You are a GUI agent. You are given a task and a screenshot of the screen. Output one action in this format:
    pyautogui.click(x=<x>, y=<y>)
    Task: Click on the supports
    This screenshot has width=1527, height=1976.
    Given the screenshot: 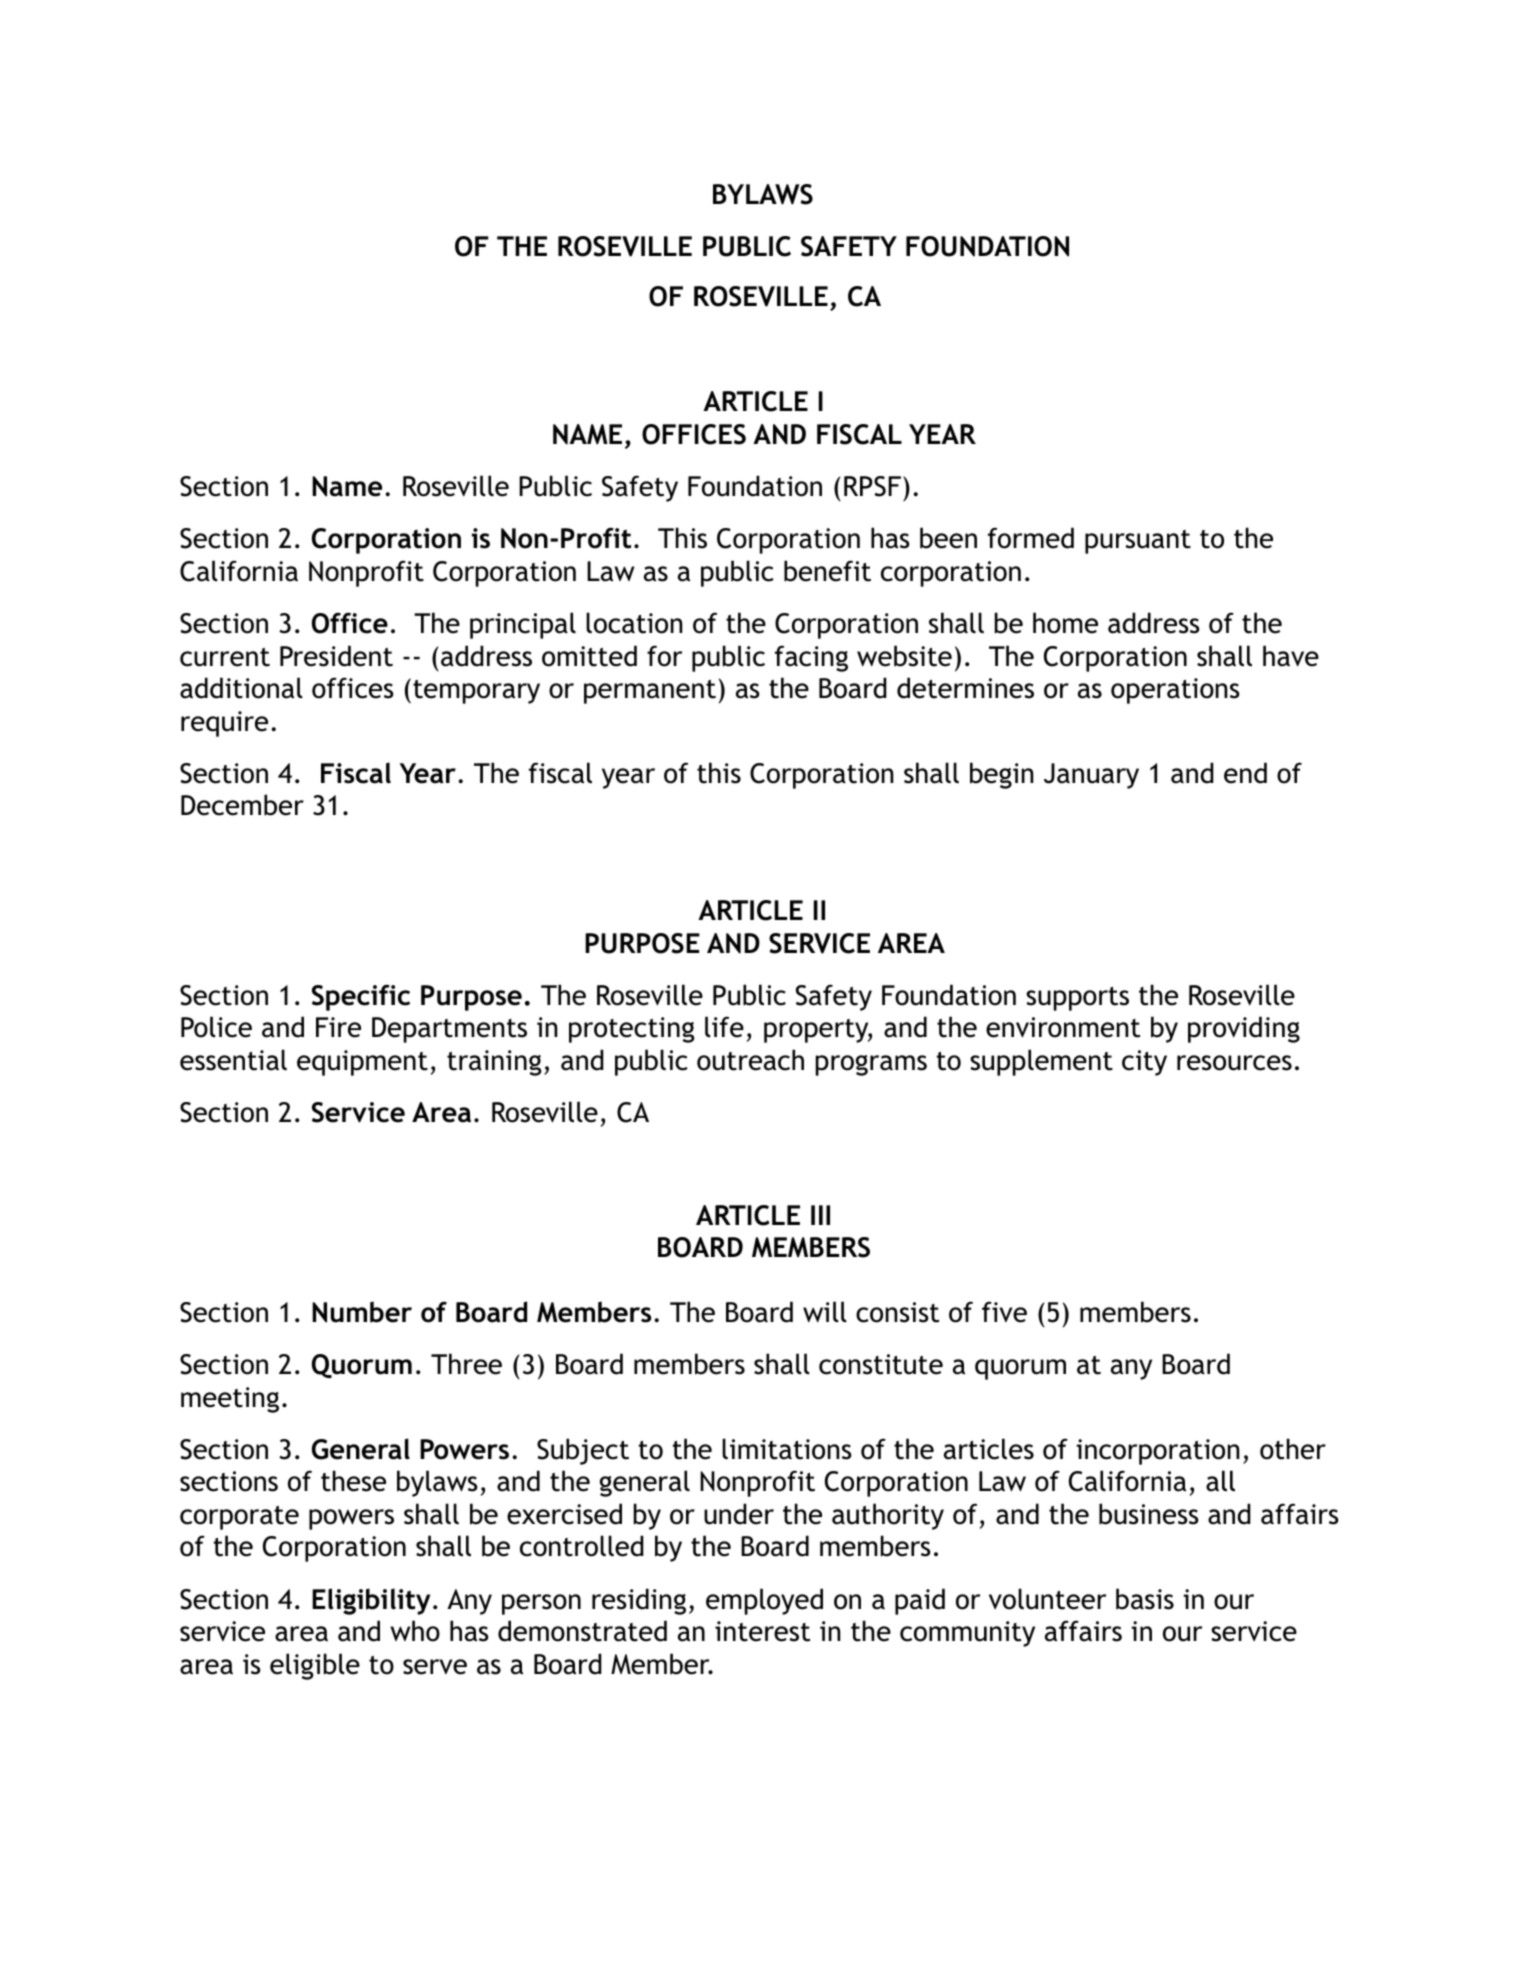 What is the action you would take?
    pyautogui.click(x=1077, y=999)
